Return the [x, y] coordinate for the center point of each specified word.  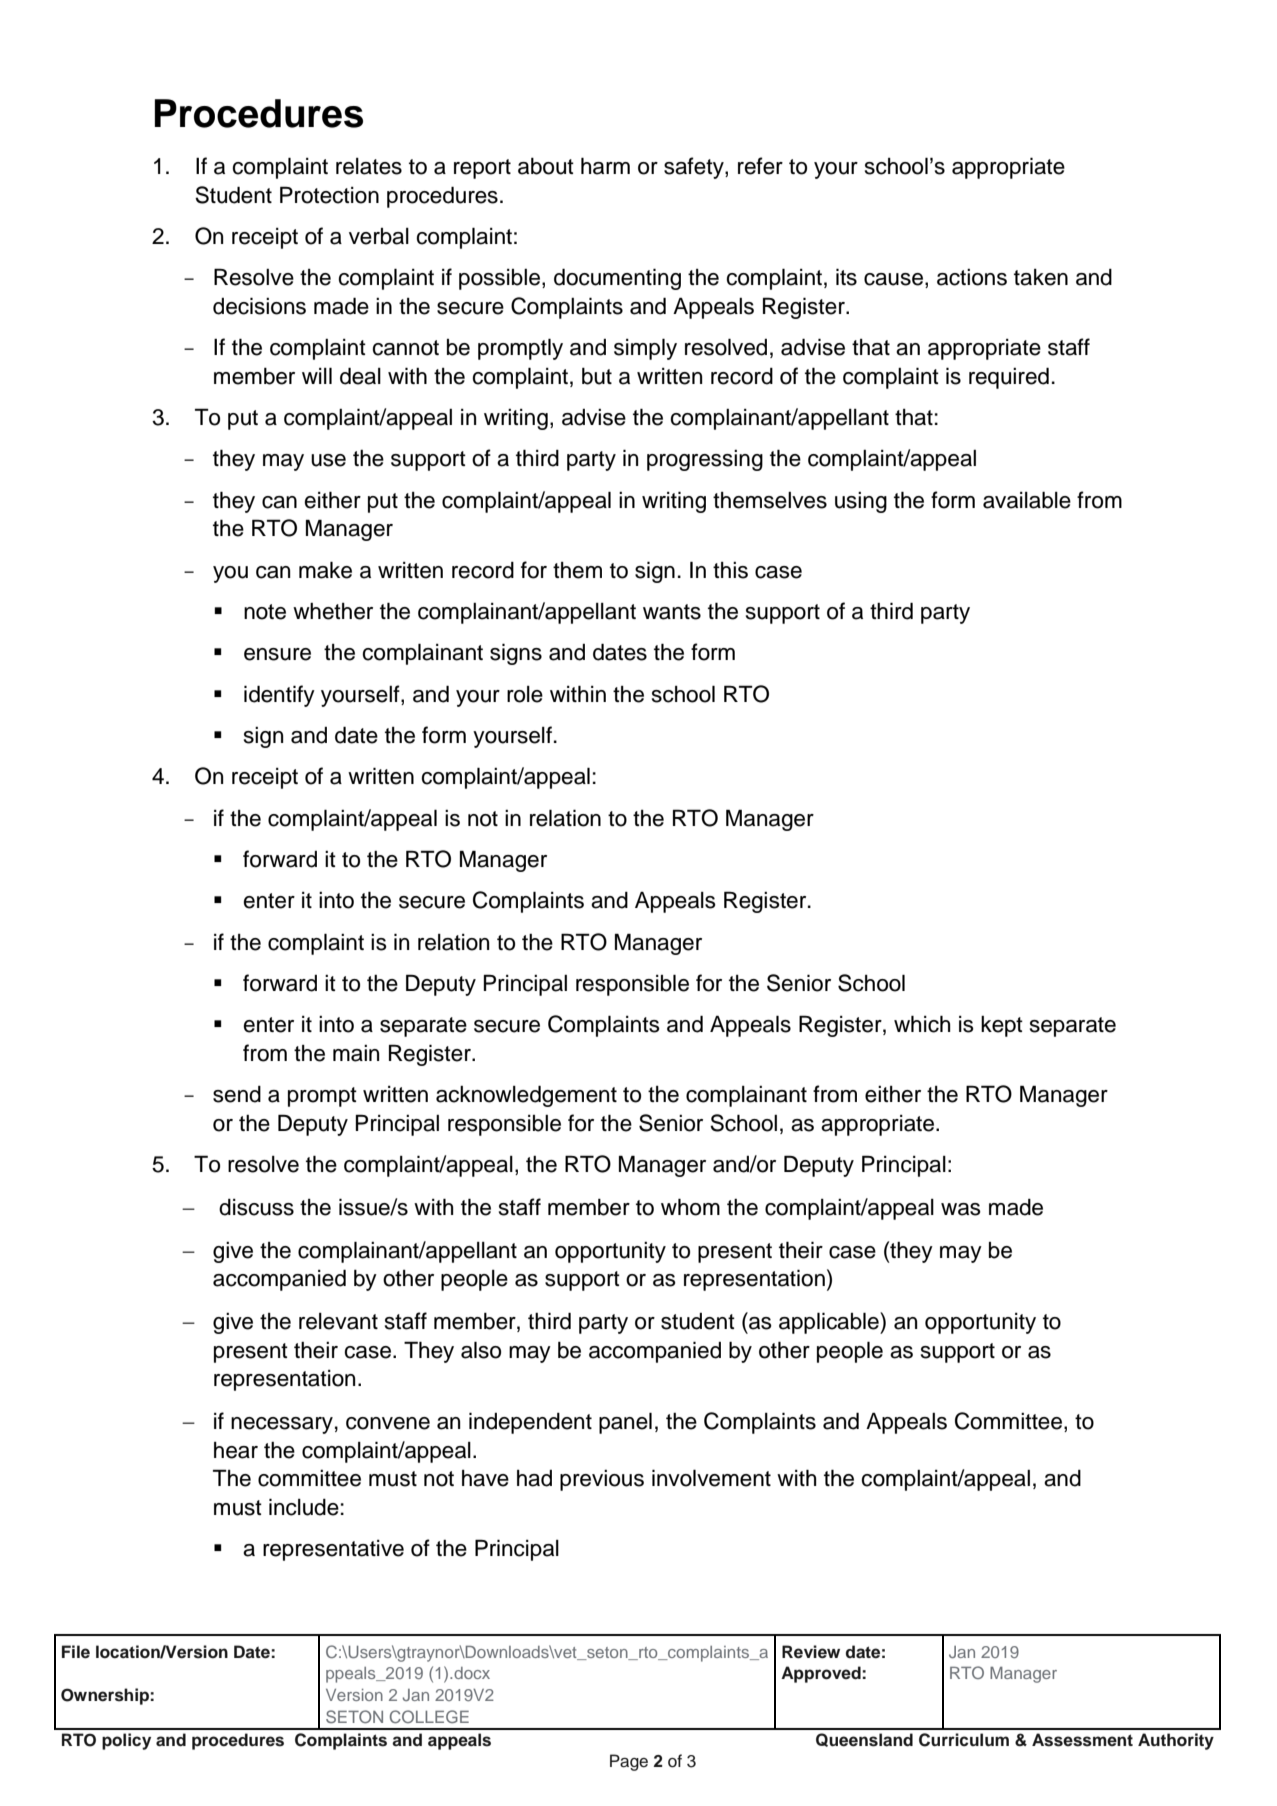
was [961, 1209]
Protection [329, 195]
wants [672, 612]
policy [126, 1741]
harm [605, 166]
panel [625, 1423]
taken [1041, 277]
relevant [338, 1321]
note [265, 612]
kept [1002, 1026]
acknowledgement [526, 1096]
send [237, 1094]
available [1027, 500]
